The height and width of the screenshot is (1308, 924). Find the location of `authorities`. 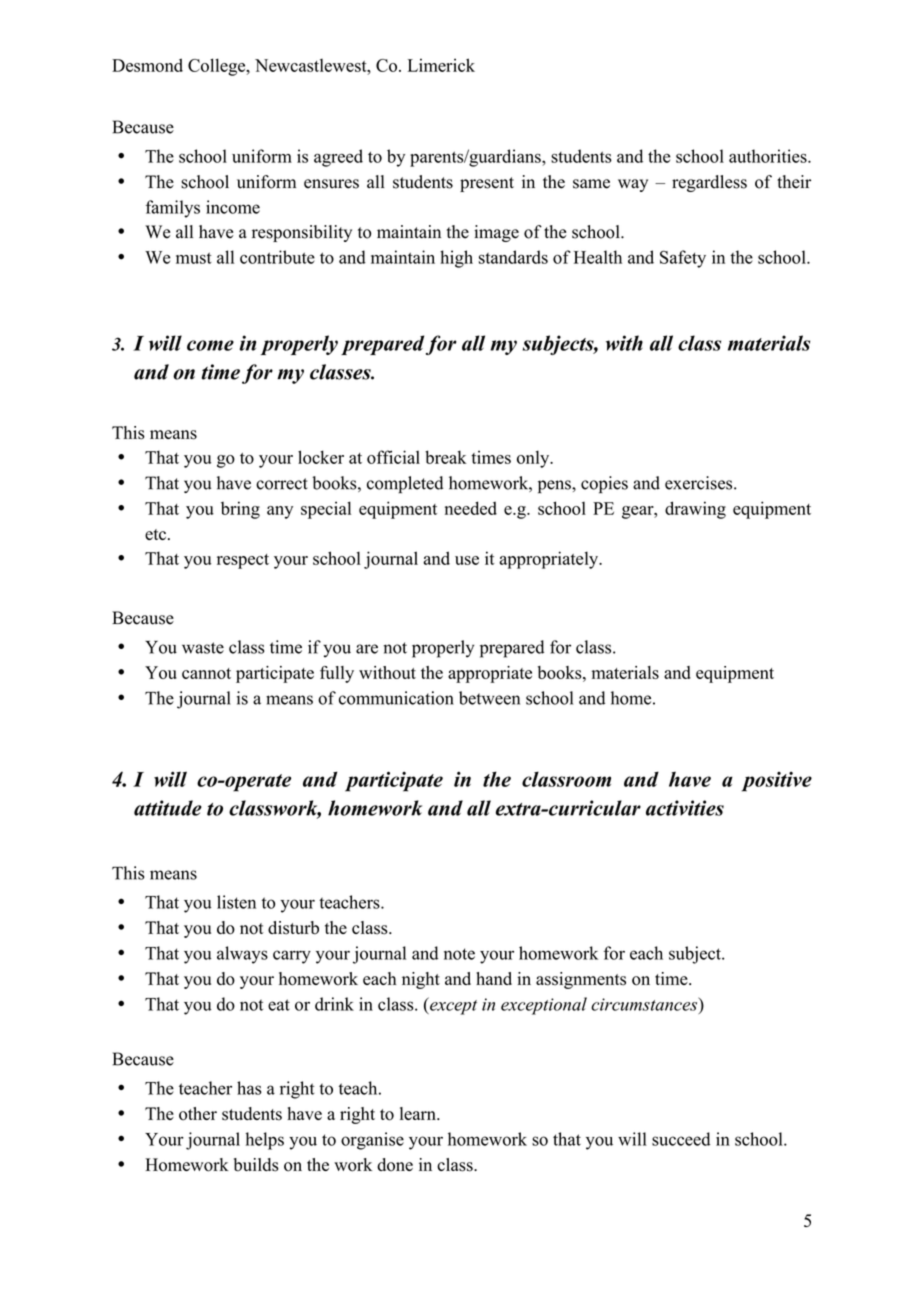

authorities is located at coordinates (769, 156).
